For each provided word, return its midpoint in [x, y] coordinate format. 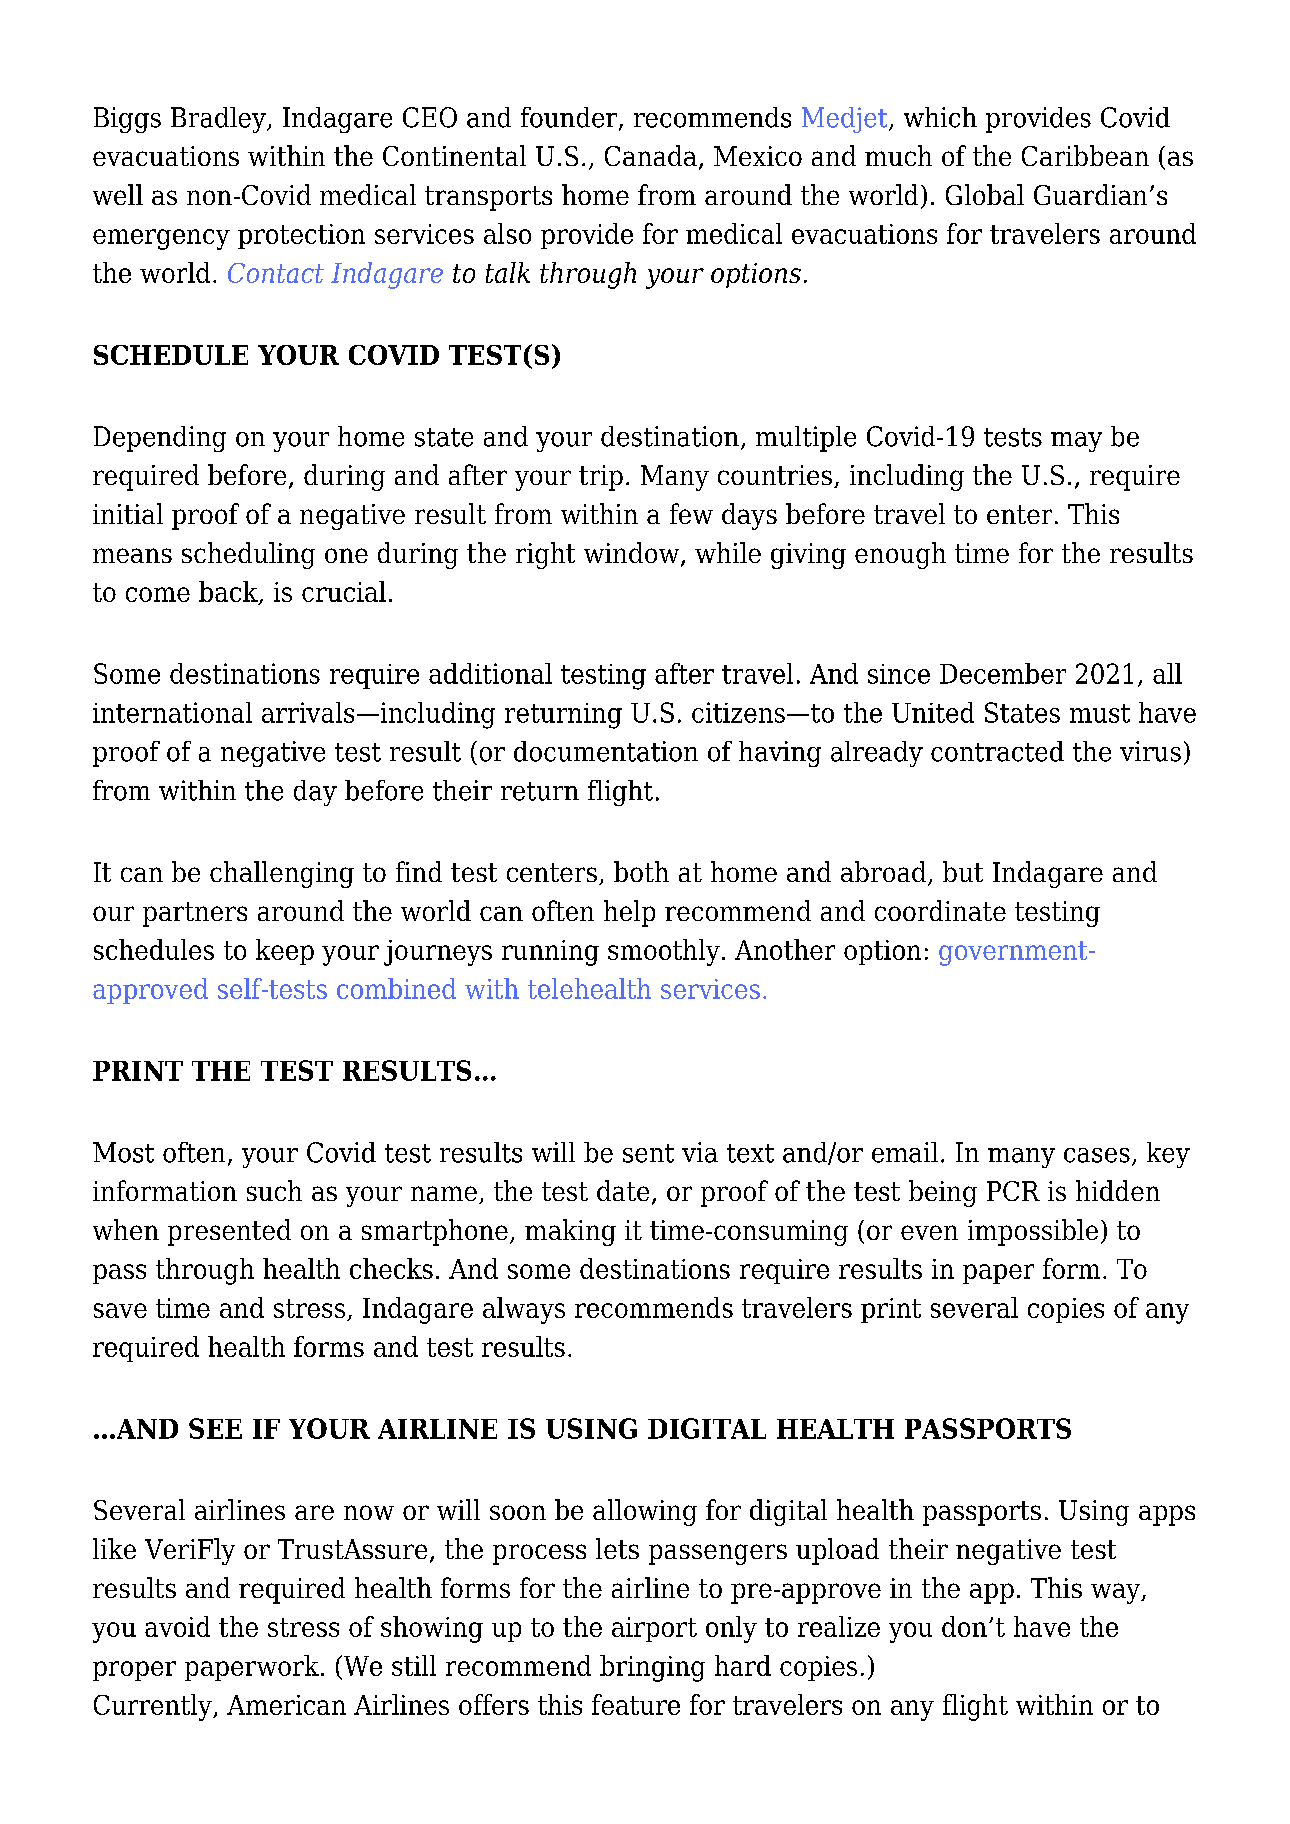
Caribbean [1085, 155]
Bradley [219, 120]
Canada [651, 155]
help [629, 913]
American [286, 1705]
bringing [652, 1668]
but [963, 871]
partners [195, 914]
